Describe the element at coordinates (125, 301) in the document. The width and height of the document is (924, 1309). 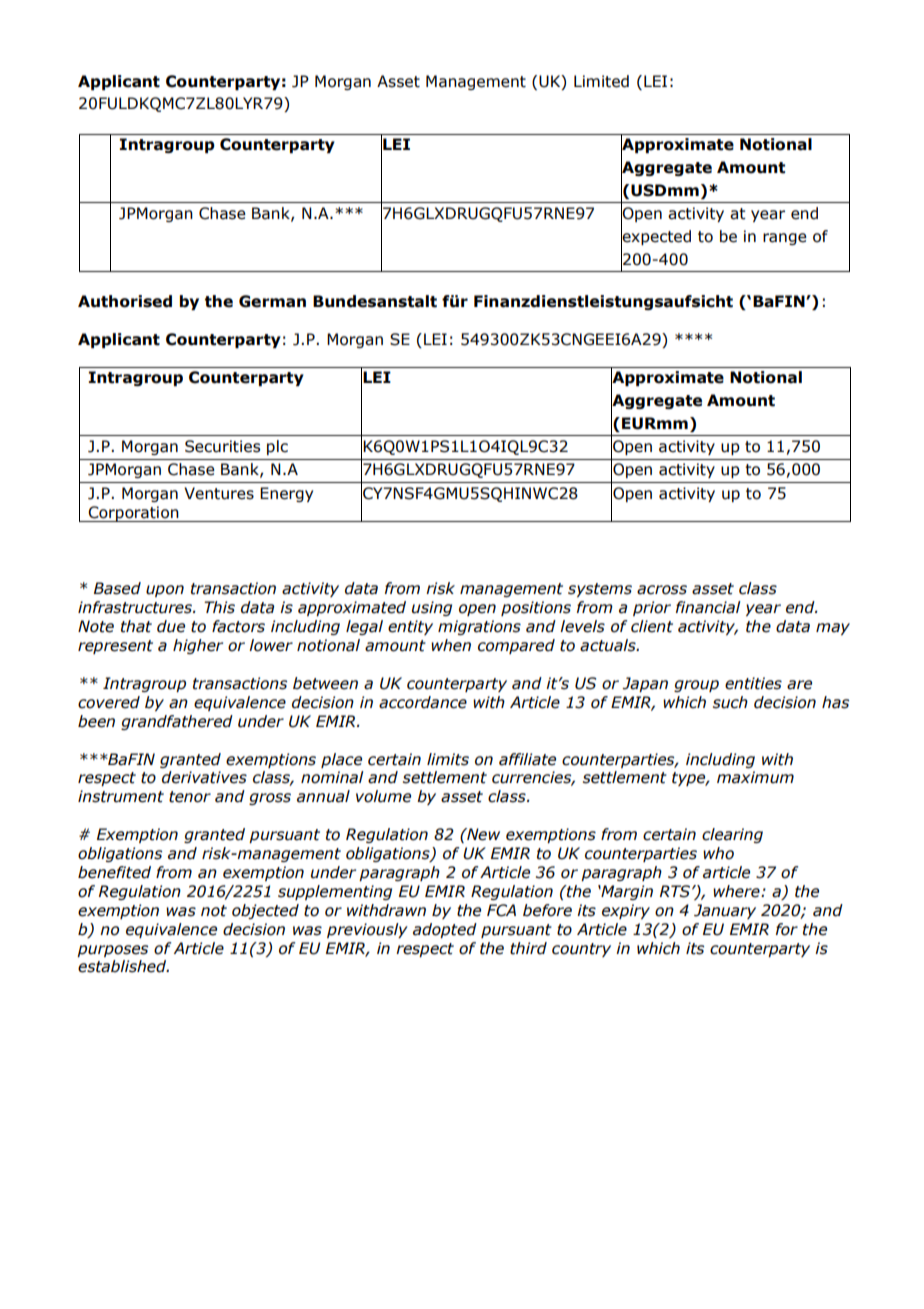
I see `Authorised` at that location.
